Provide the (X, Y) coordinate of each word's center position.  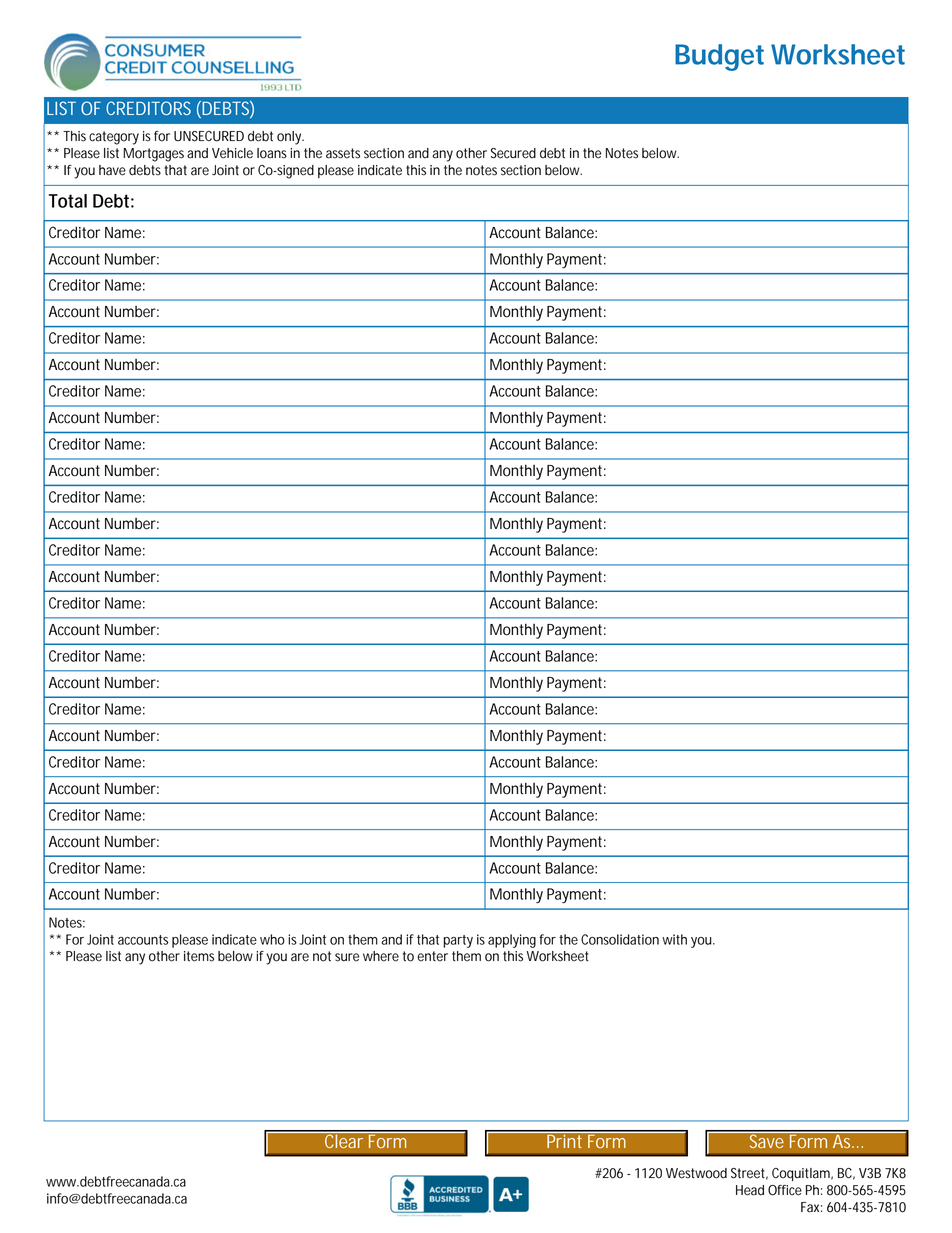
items (199, 956)
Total (68, 201)
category (114, 138)
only (289, 138)
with (674, 939)
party (458, 941)
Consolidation (620, 939)
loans (272, 153)
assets (343, 153)
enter (432, 956)
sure (347, 957)
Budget (719, 57)
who (272, 939)
